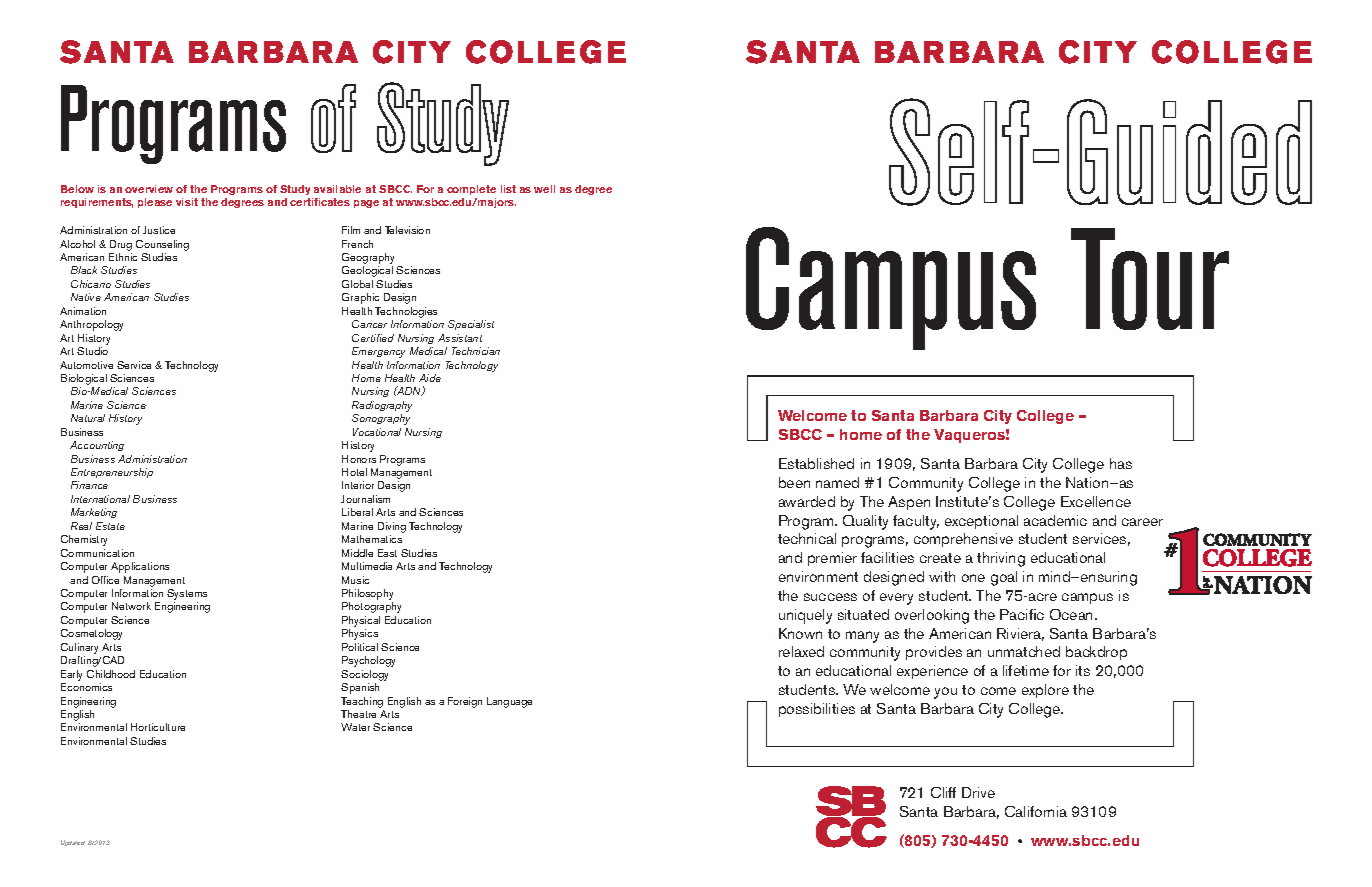 This image has width=1372, height=887. What do you see at coordinates (110, 526) in the image?
I see `Estate` at bounding box center [110, 526].
